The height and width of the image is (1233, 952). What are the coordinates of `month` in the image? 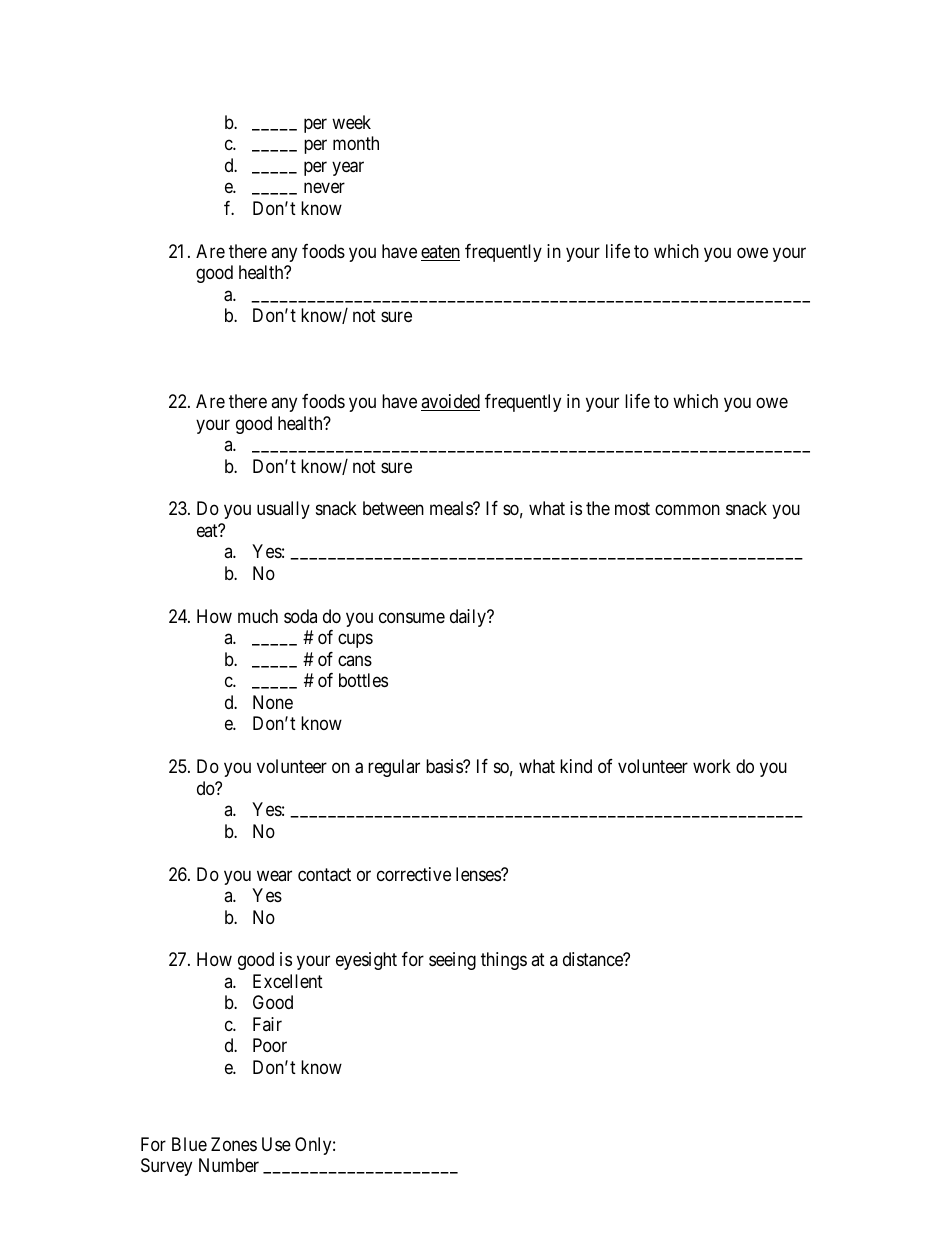 It's located at (356, 143).
